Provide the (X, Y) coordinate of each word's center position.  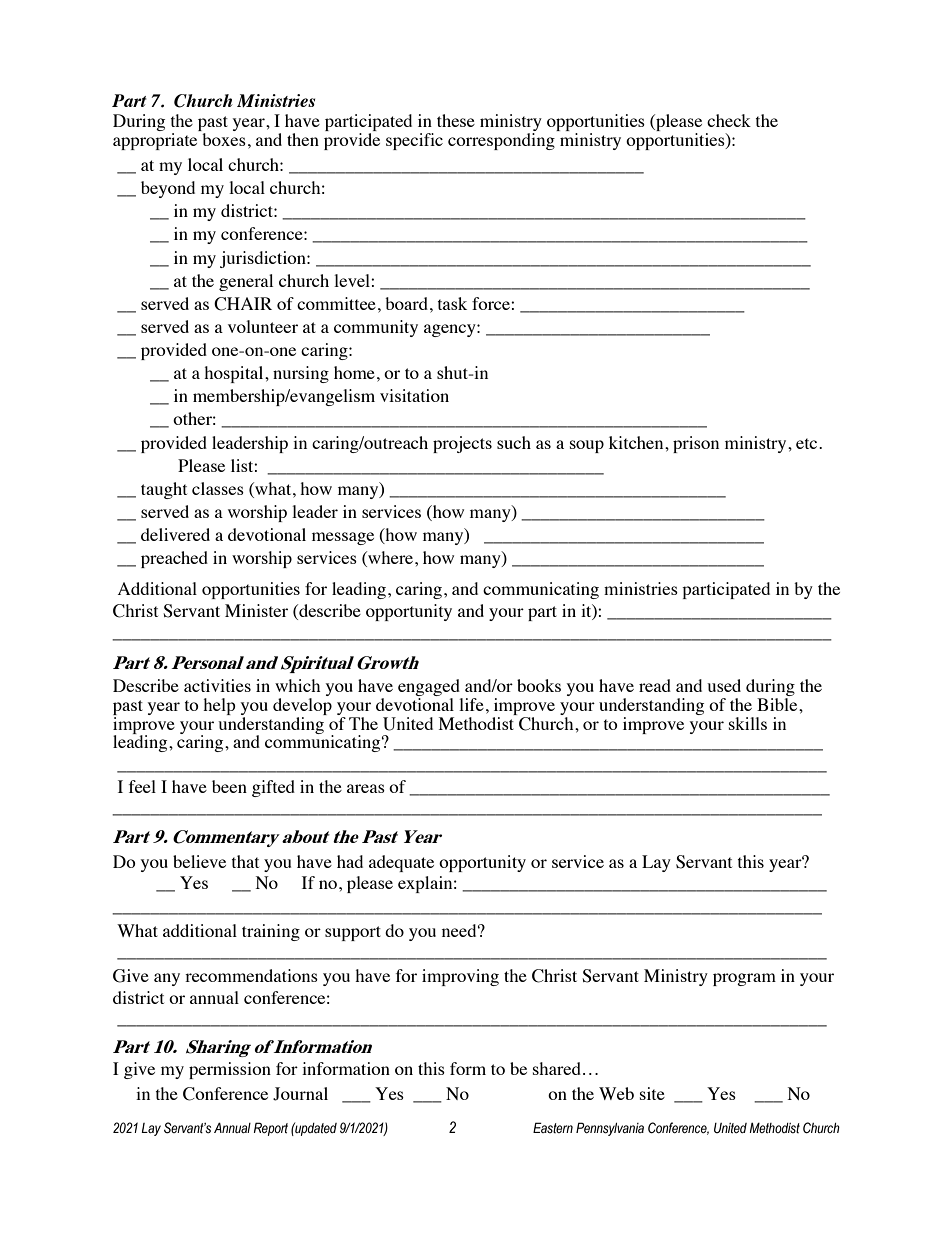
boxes (224, 139)
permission (230, 1070)
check (729, 120)
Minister (256, 610)
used (724, 685)
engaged (430, 689)
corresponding (501, 141)
